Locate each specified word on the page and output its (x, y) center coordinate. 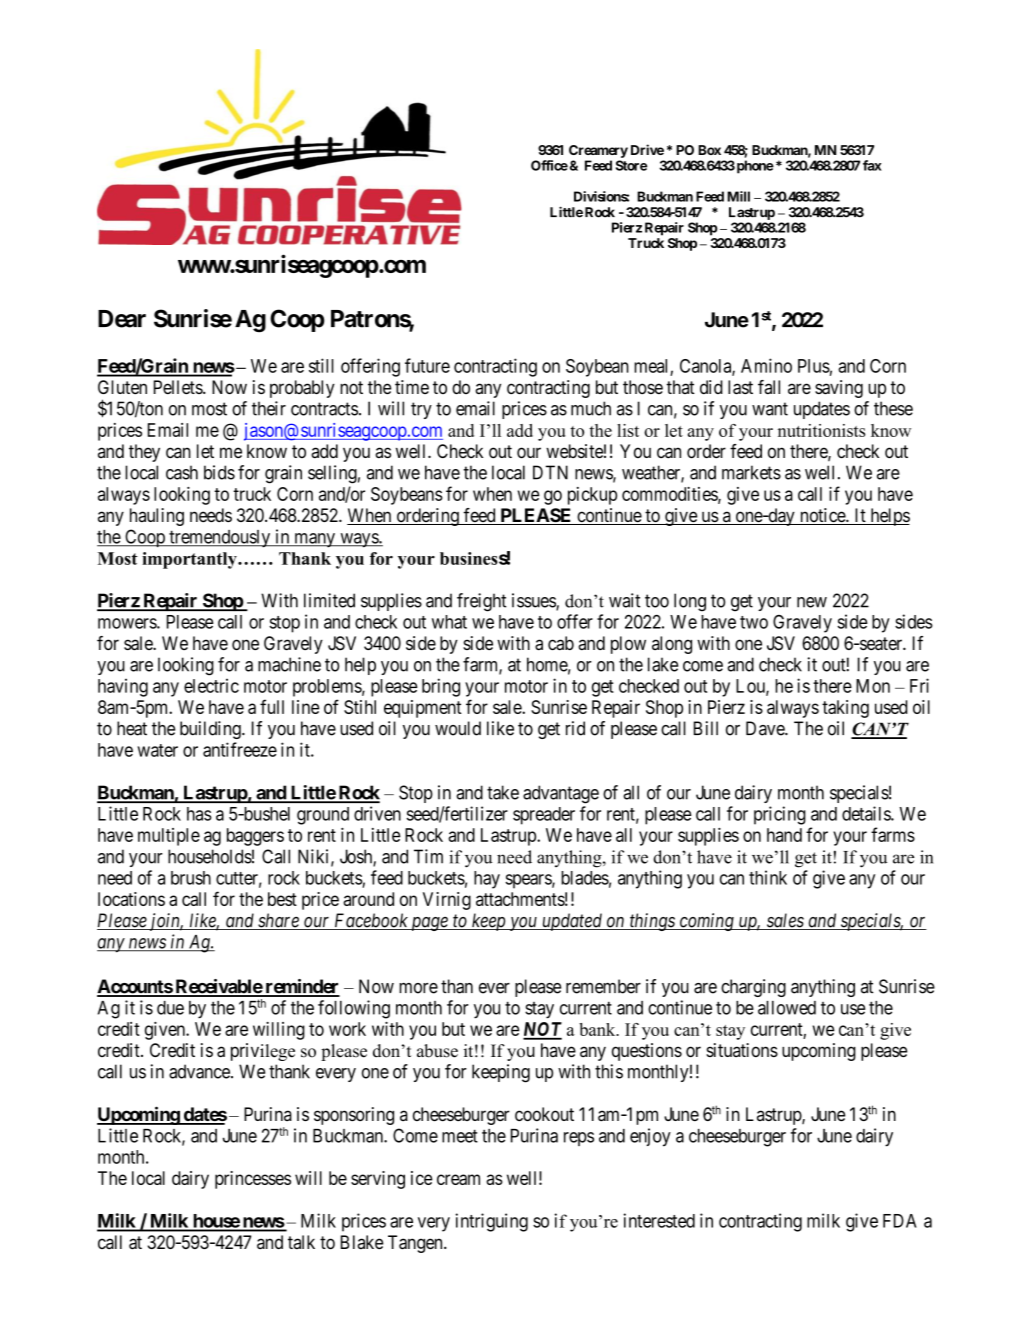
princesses (253, 1180)
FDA (900, 1221)
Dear (122, 319)
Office (549, 165)
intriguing (491, 1222)
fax (872, 165)
